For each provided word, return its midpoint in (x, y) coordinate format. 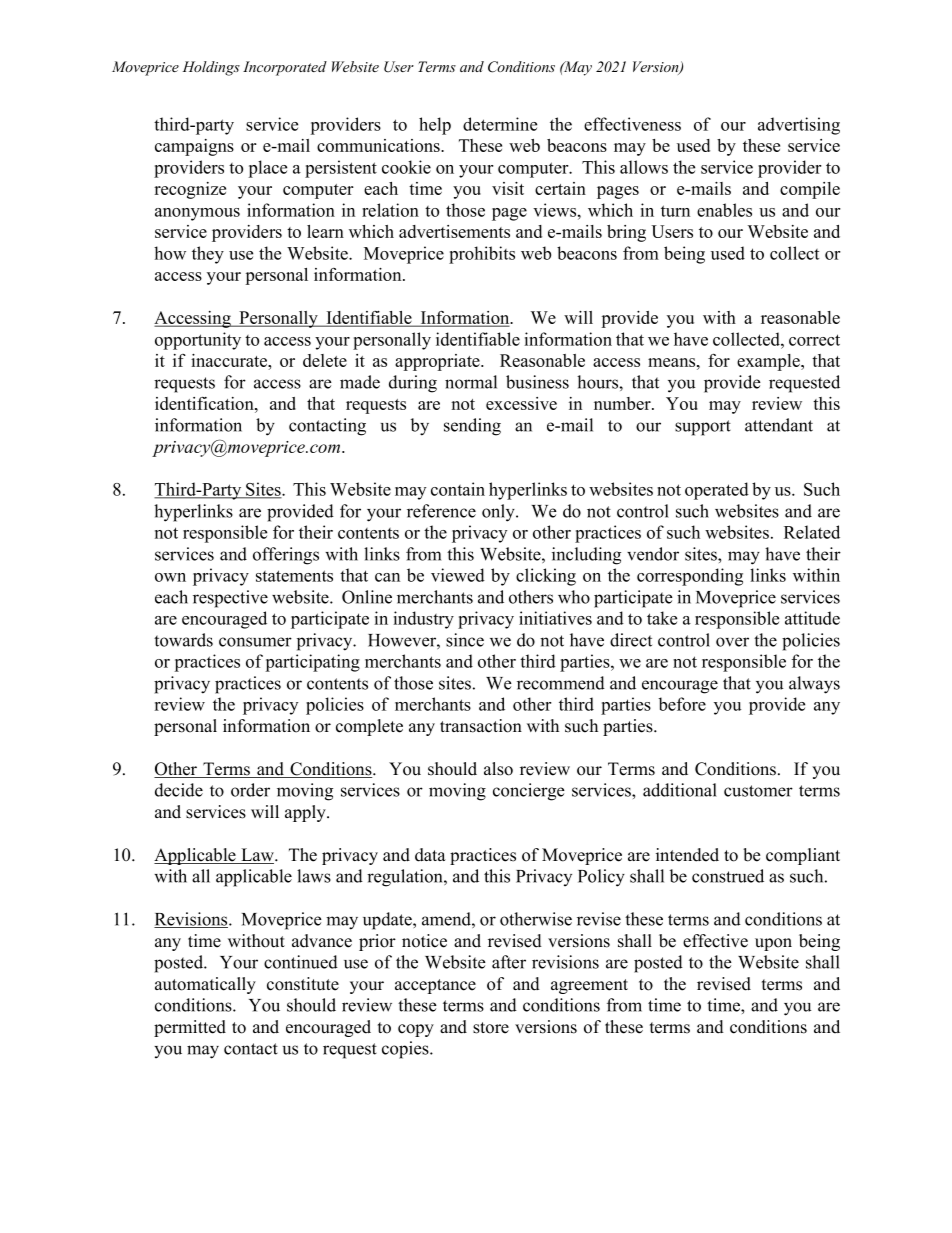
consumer (255, 642)
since (465, 640)
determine (500, 124)
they (208, 255)
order (250, 790)
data (430, 855)
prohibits (482, 255)
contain (458, 489)
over (732, 642)
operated (717, 491)
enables (724, 210)
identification (205, 403)
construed (728, 876)
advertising (799, 126)
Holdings (211, 68)
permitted (190, 1028)
